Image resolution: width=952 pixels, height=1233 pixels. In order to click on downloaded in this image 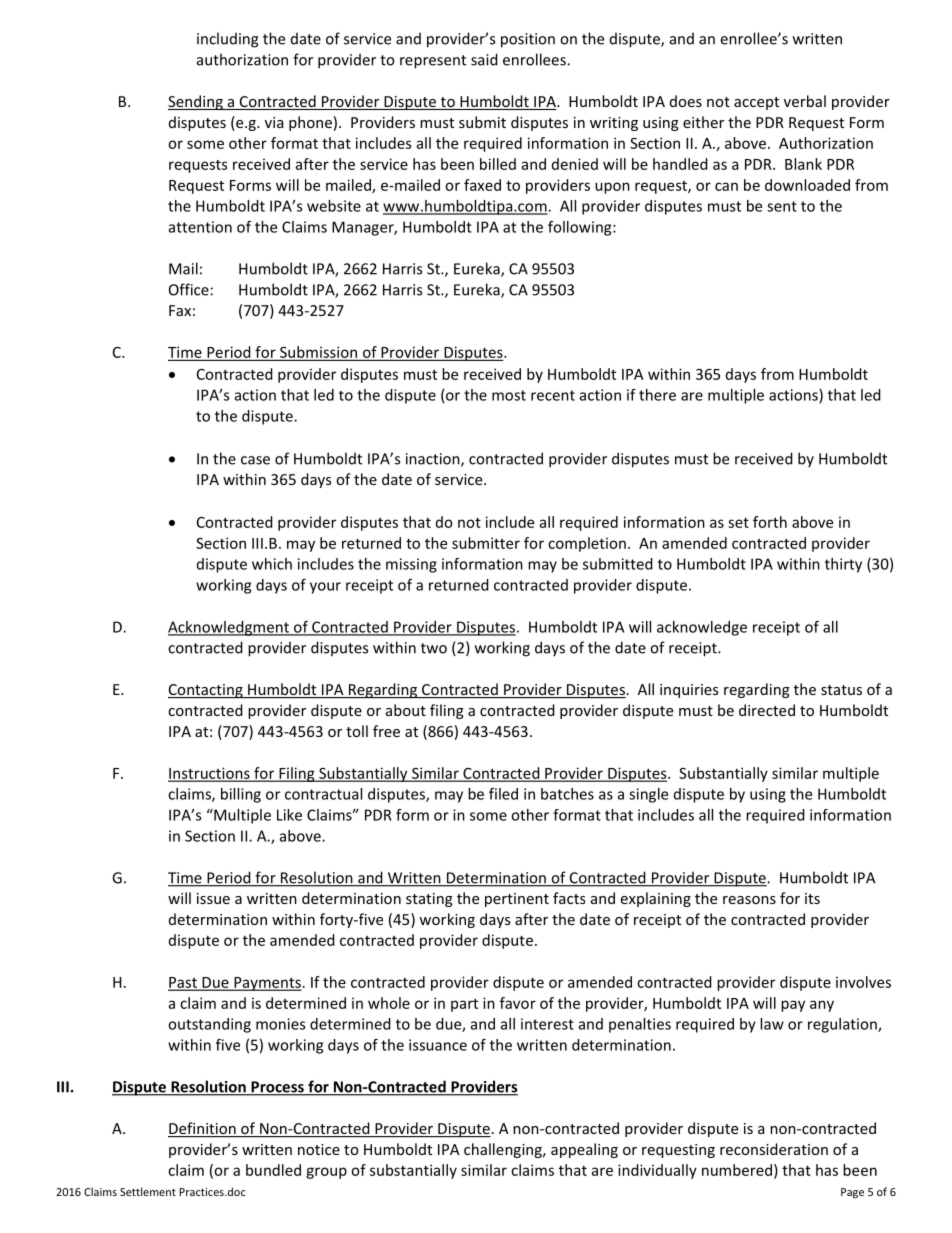, I will do `click(807, 185)`.
